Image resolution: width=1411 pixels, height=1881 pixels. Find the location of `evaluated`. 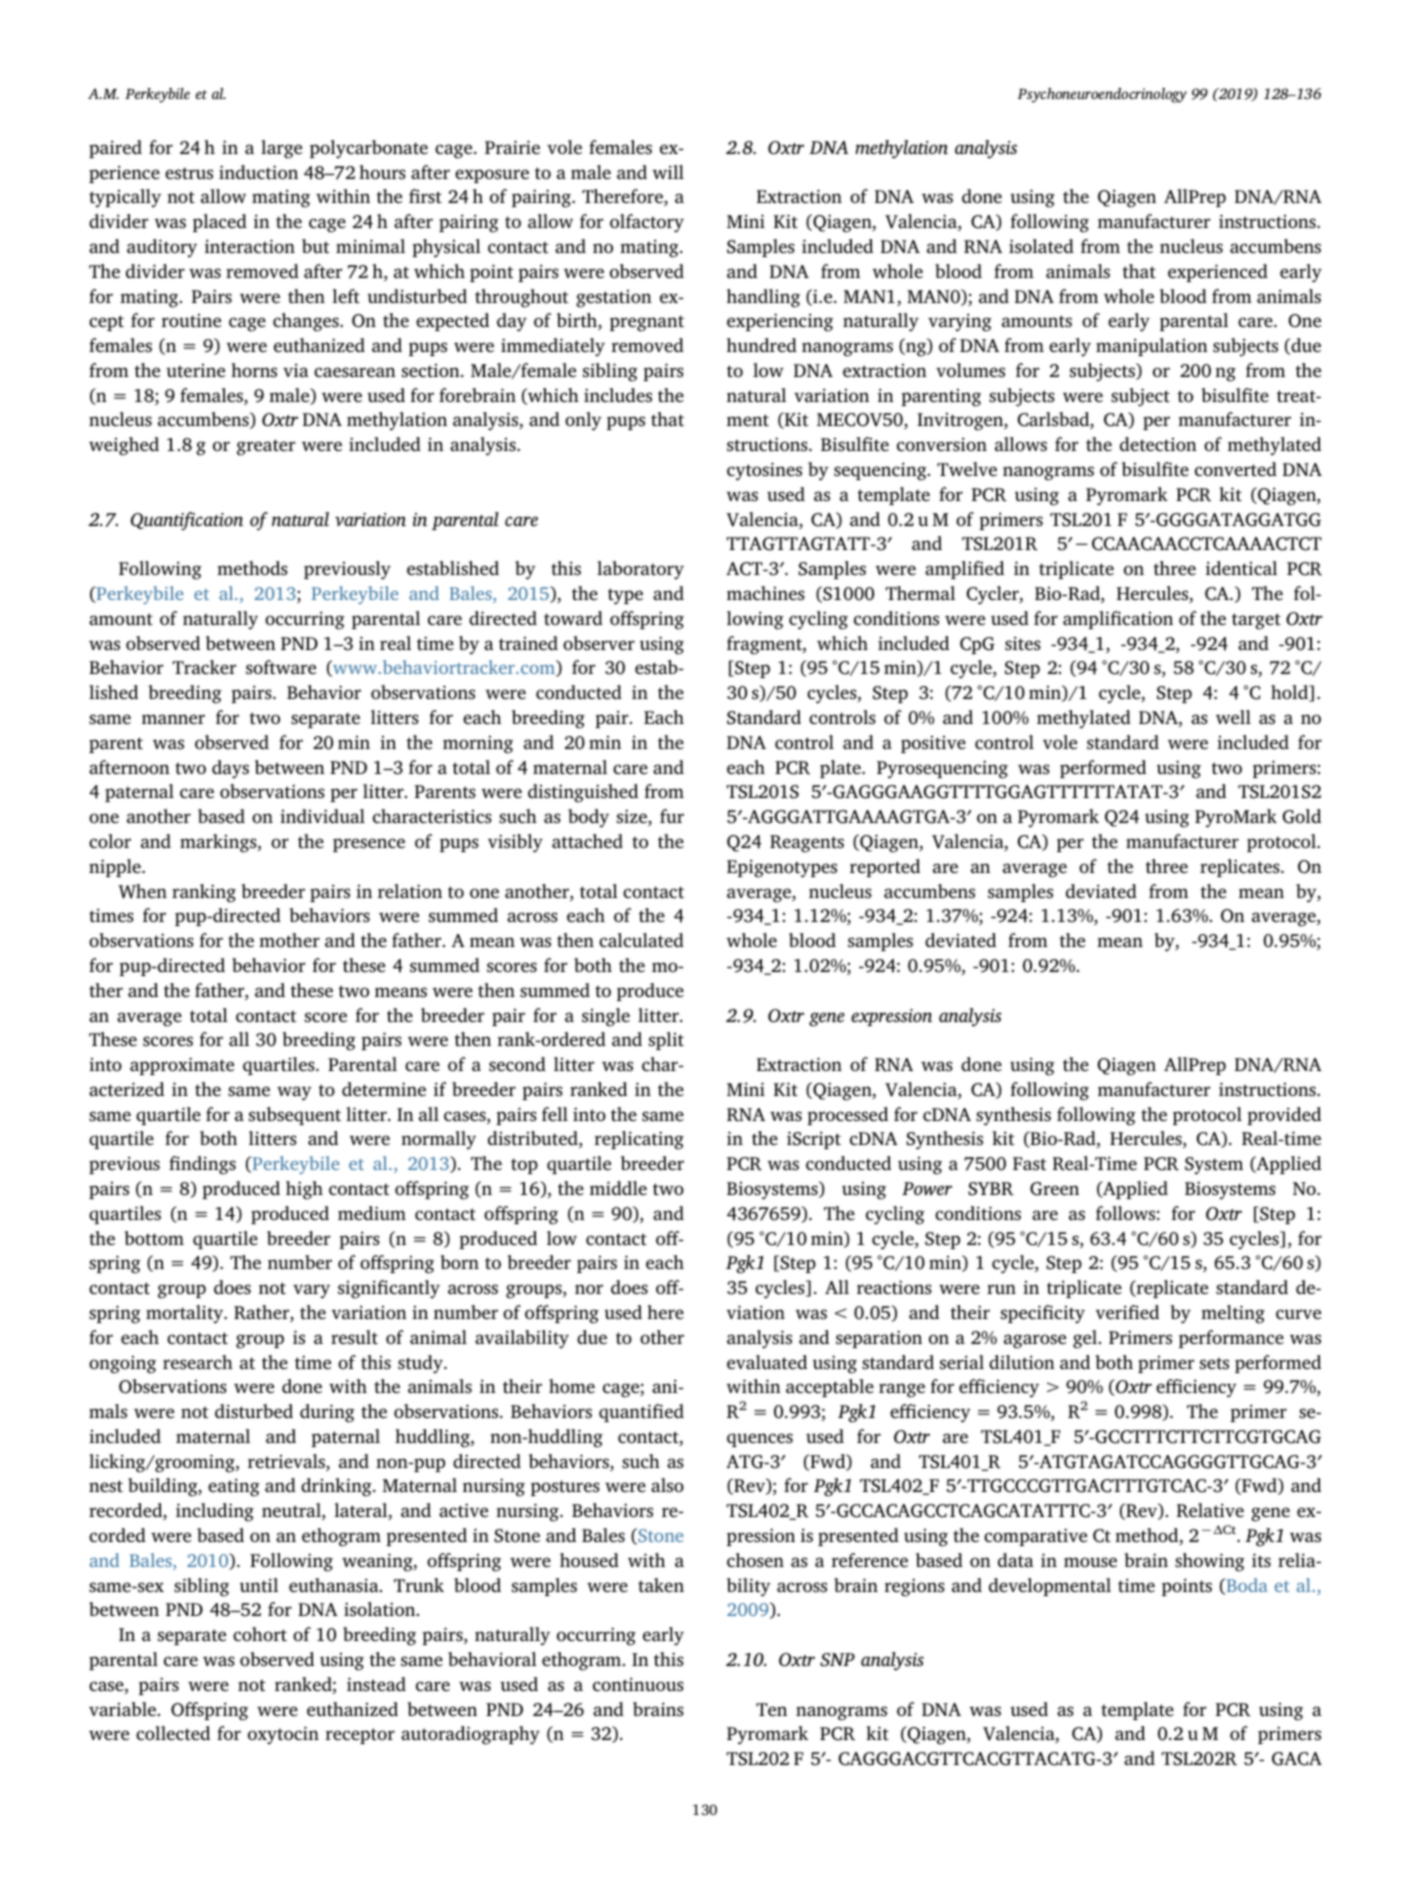

evaluated is located at coordinates (767, 1362).
